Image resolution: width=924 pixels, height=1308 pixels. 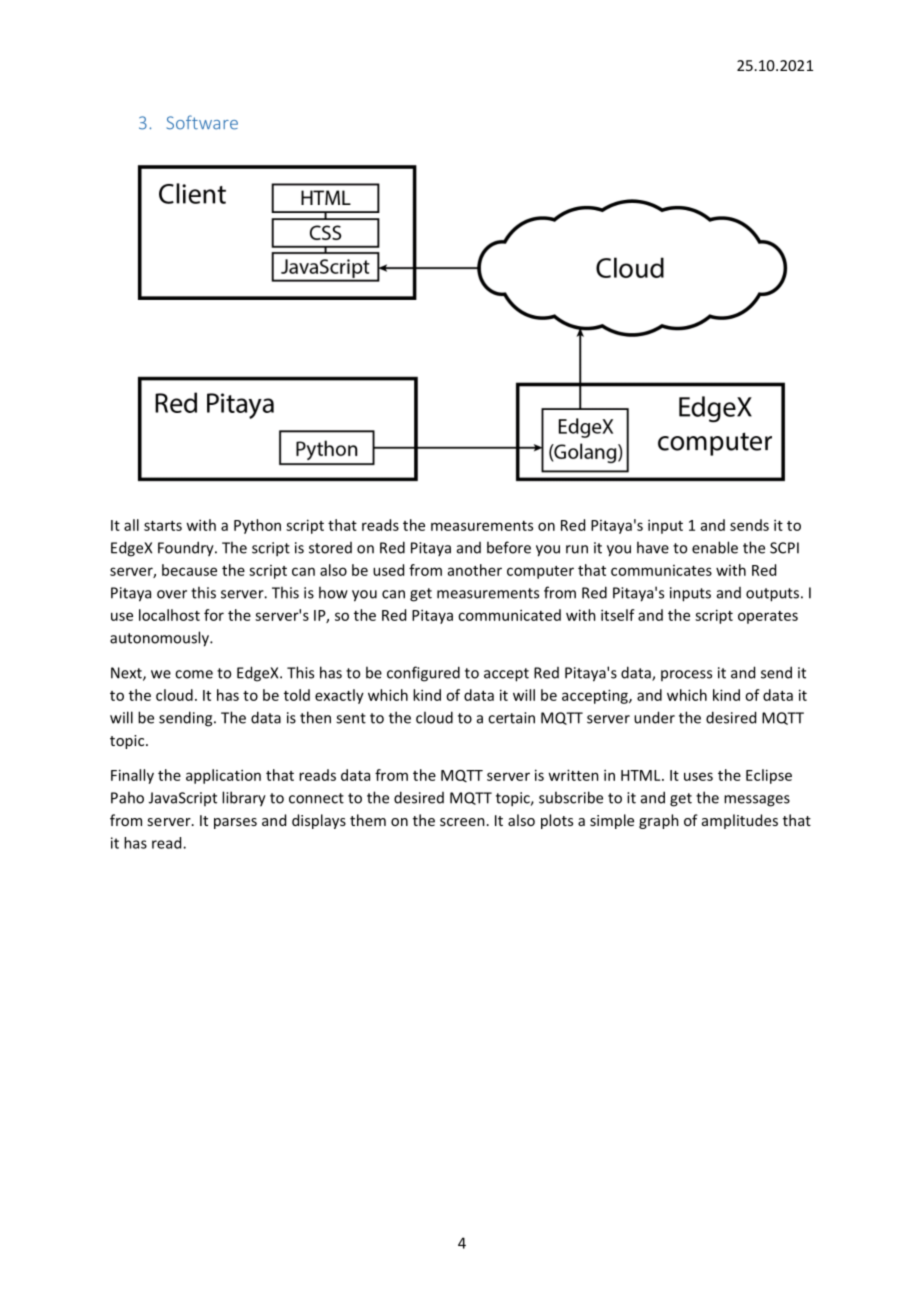 What do you see at coordinates (715, 547) in the screenshot?
I see `enable` at bounding box center [715, 547].
